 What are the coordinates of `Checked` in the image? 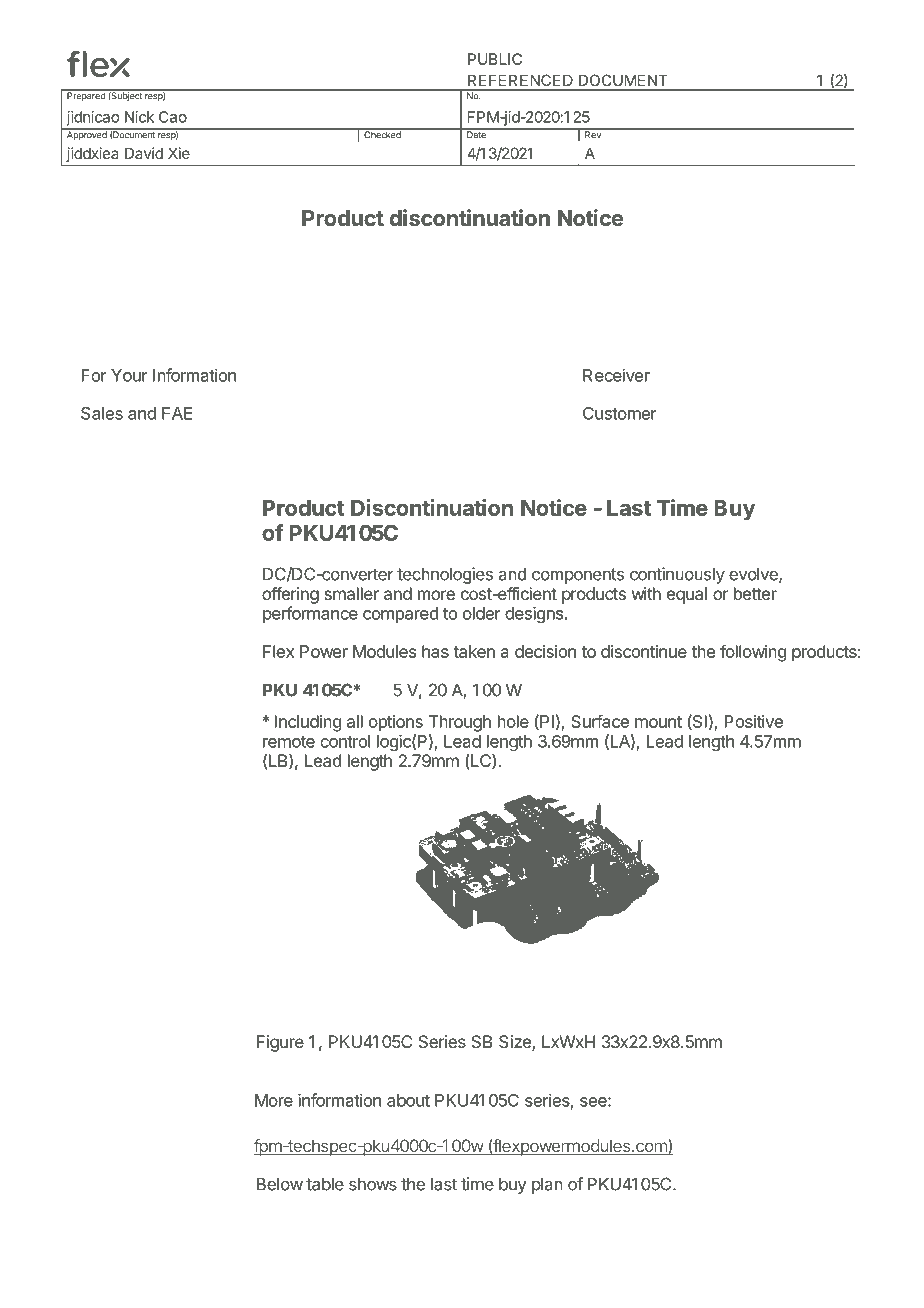 It's located at (382, 134).
